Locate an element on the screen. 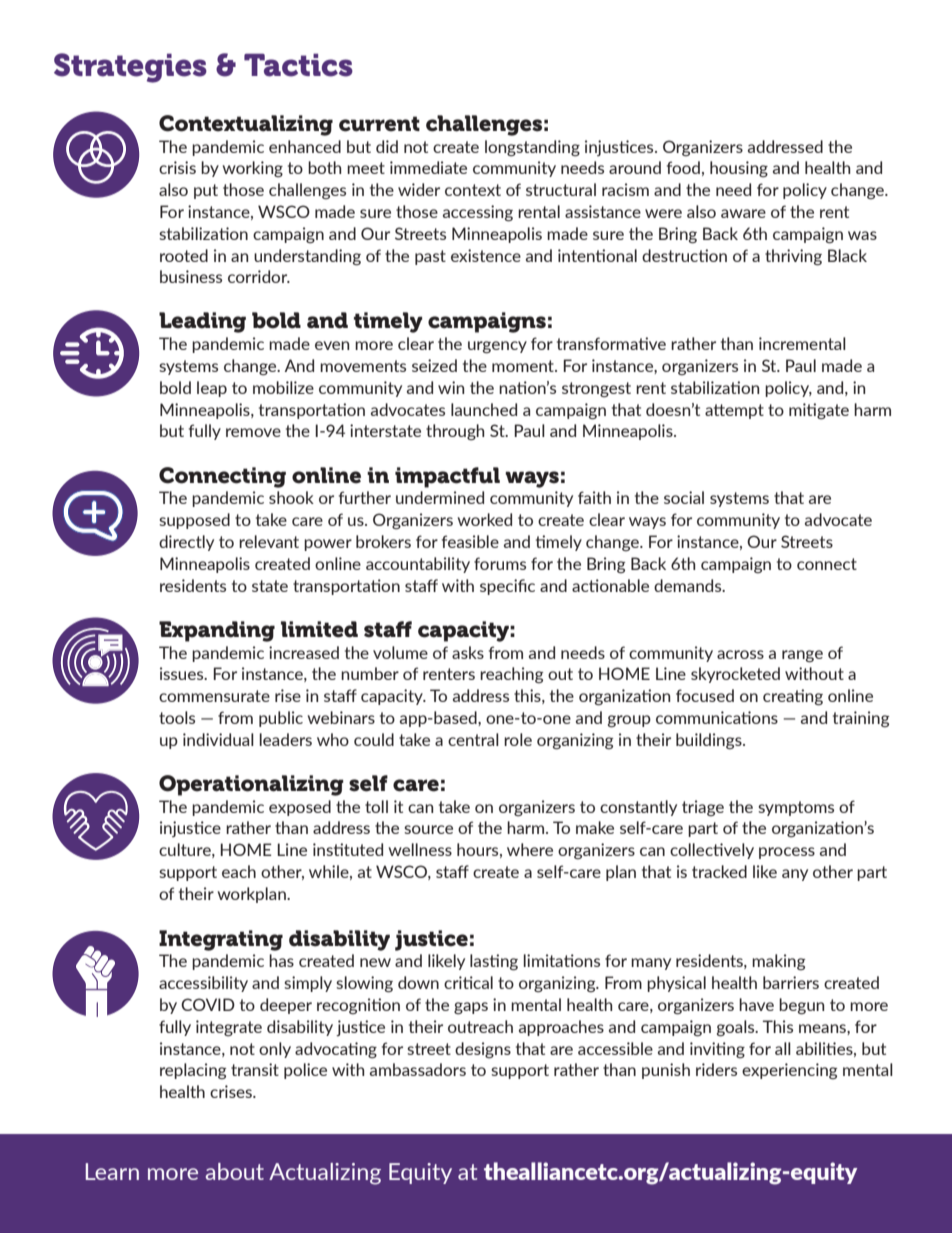 Image resolution: width=952 pixels, height=1233 pixels. specific is located at coordinates (507, 587).
